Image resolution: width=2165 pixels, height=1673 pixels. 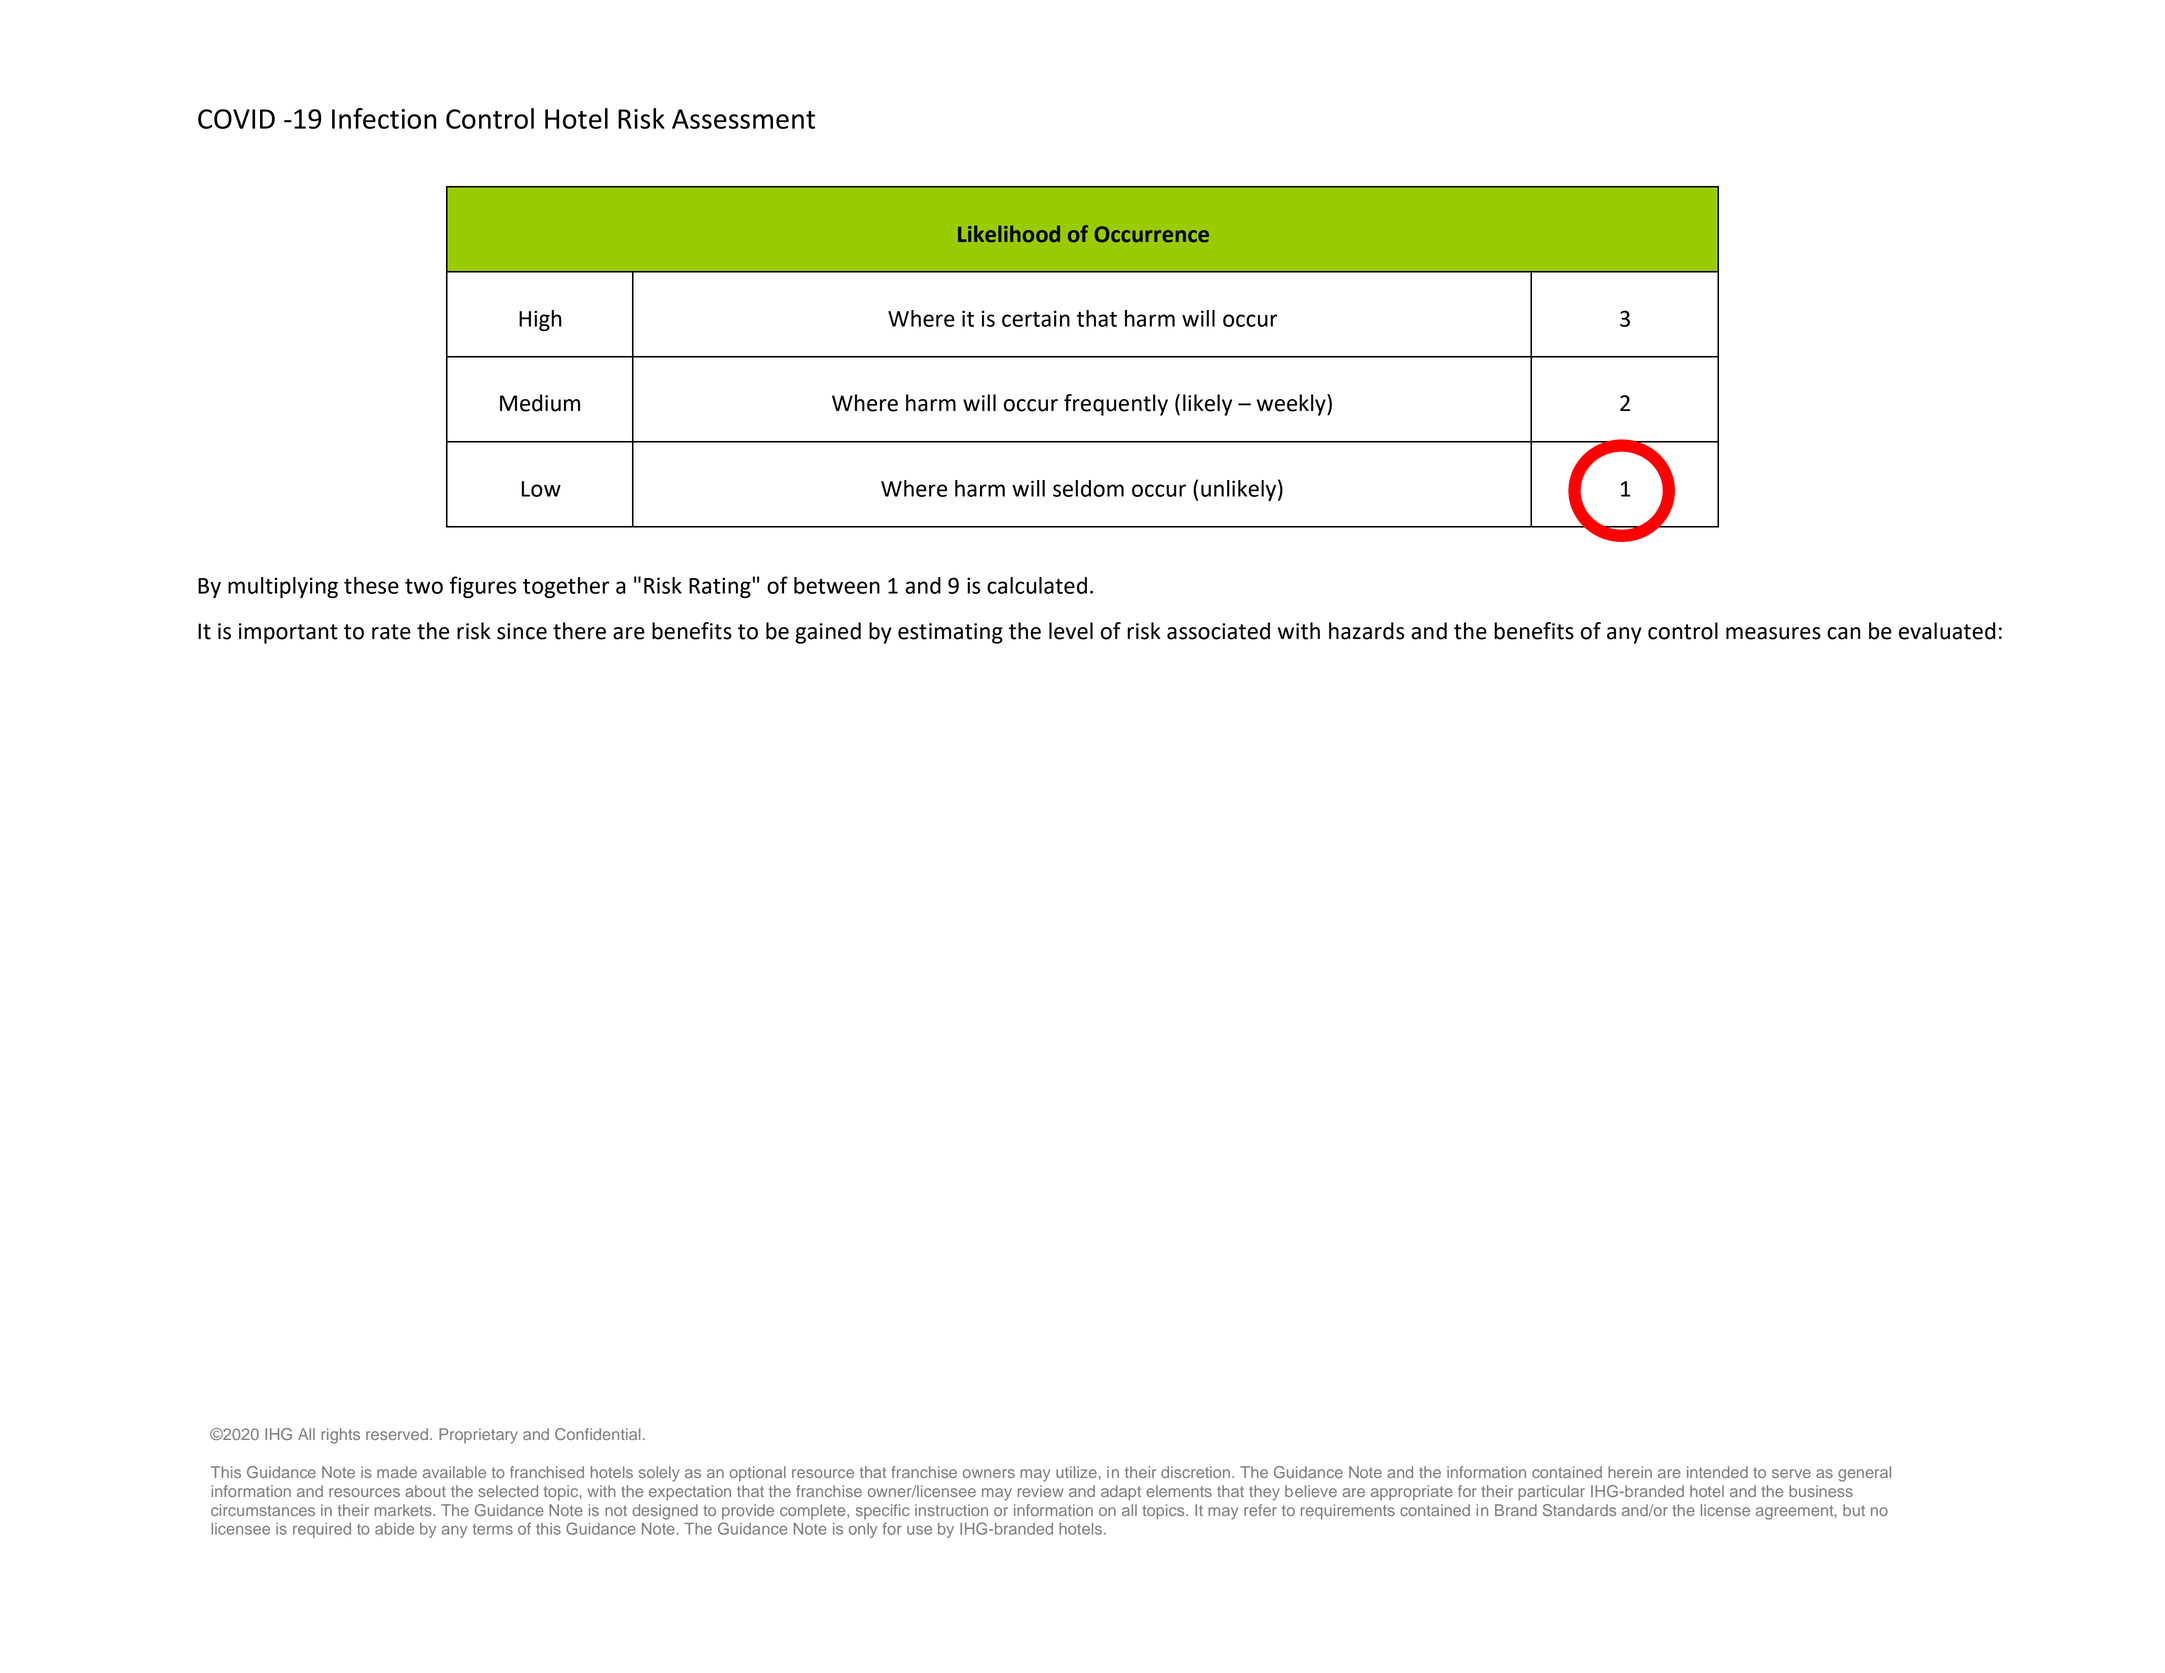 I want to click on level, so click(x=1071, y=631).
